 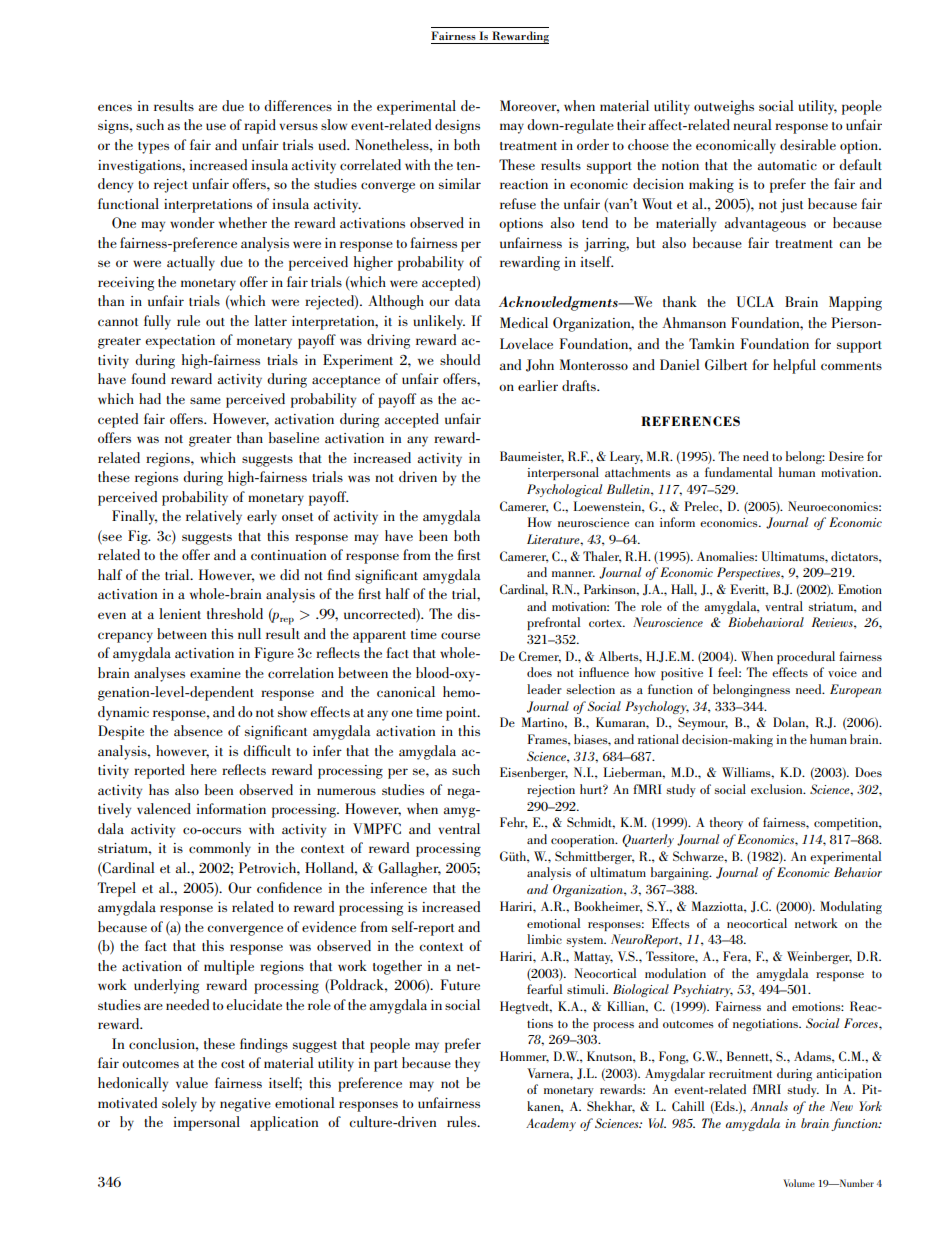 I want to click on early, so click(x=262, y=517).
